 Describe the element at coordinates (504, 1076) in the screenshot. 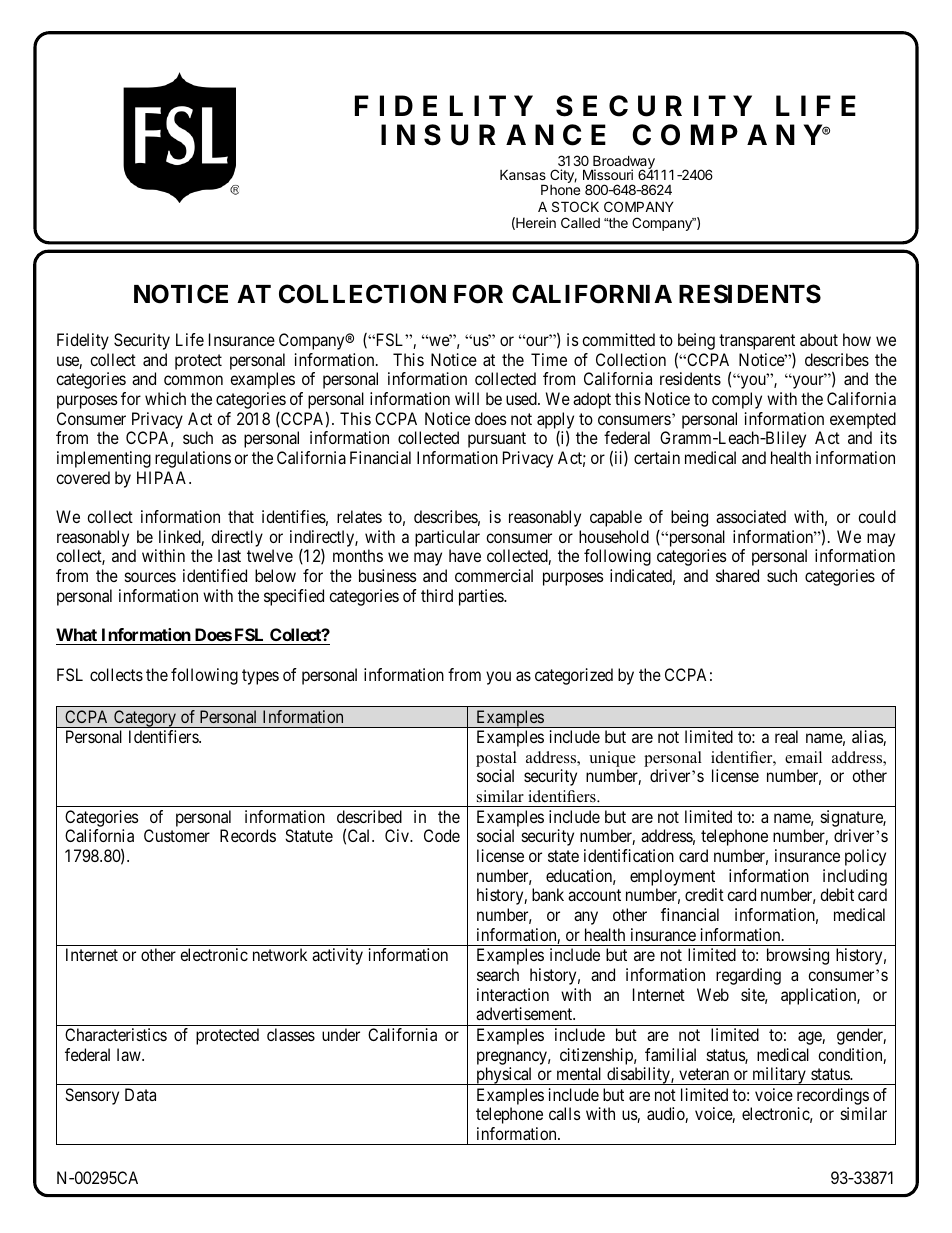

I see `physical` at that location.
